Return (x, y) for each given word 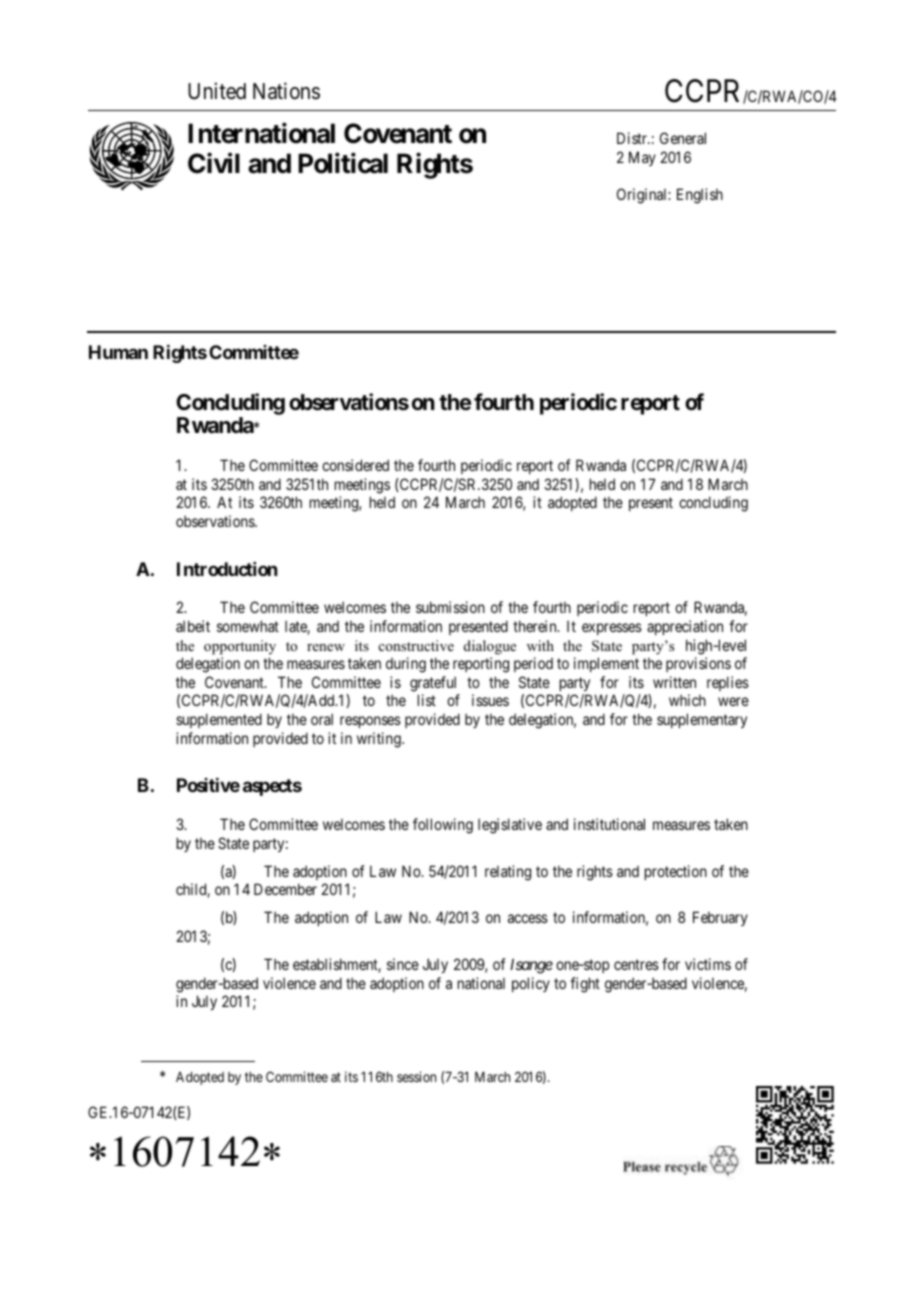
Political (343, 163)
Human (118, 352)
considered (355, 465)
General (683, 138)
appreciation (685, 627)
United (217, 91)
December (285, 889)
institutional (609, 824)
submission (450, 607)
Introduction (227, 569)
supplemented (219, 720)
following (443, 826)
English (700, 196)
